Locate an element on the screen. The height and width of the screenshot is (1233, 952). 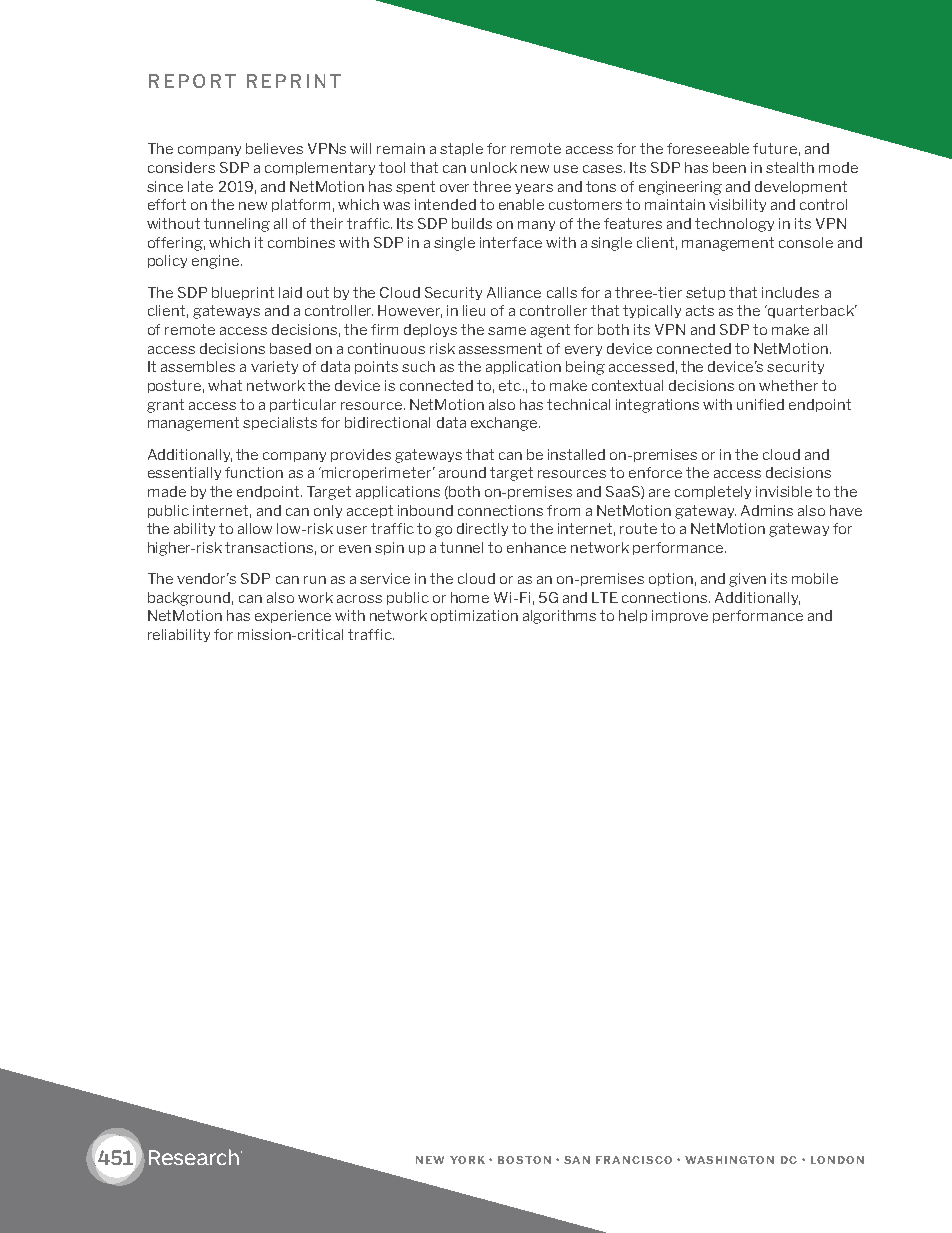
around is located at coordinates (462, 472).
